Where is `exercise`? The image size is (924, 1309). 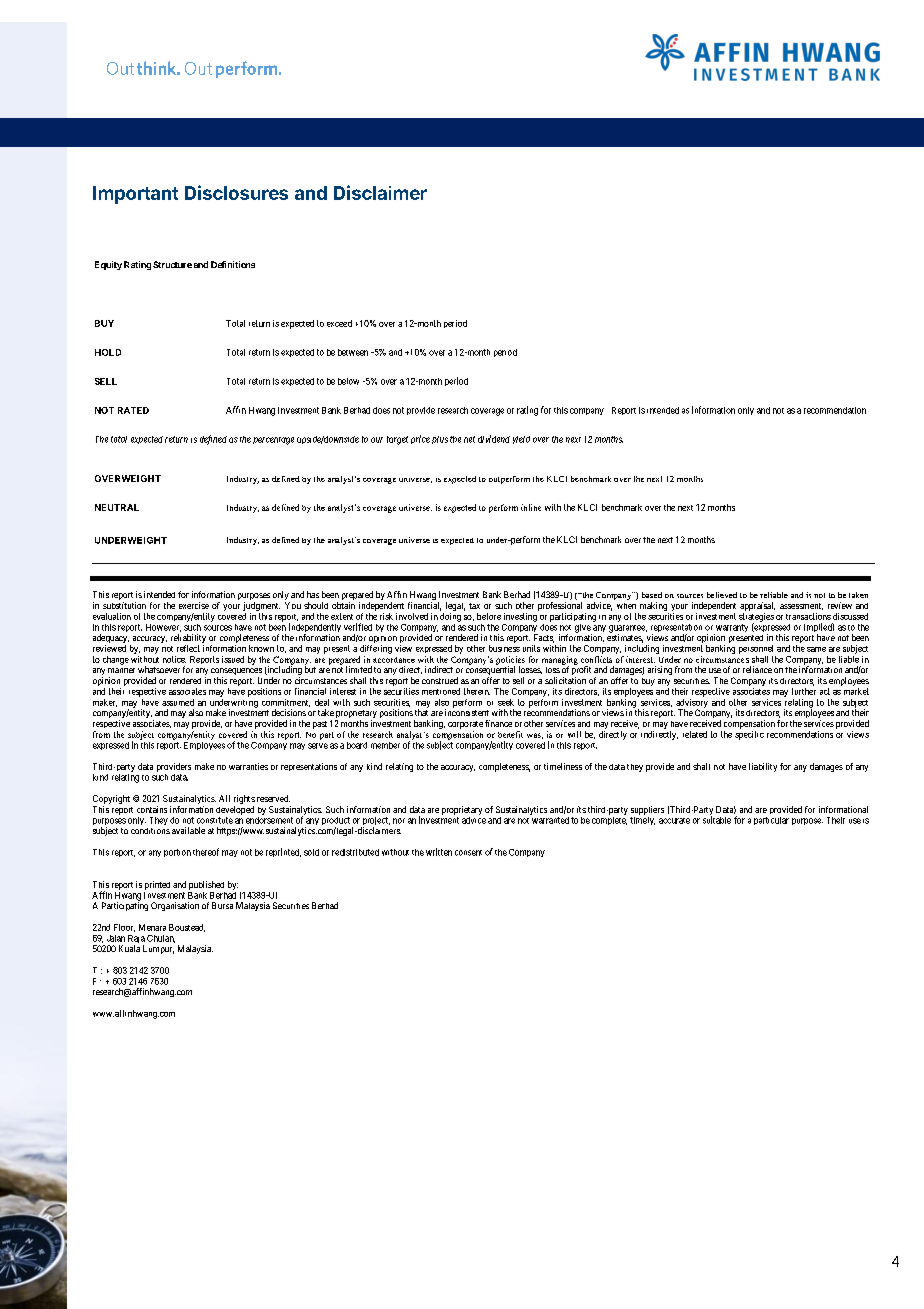
exercise is located at coordinates (194, 605).
